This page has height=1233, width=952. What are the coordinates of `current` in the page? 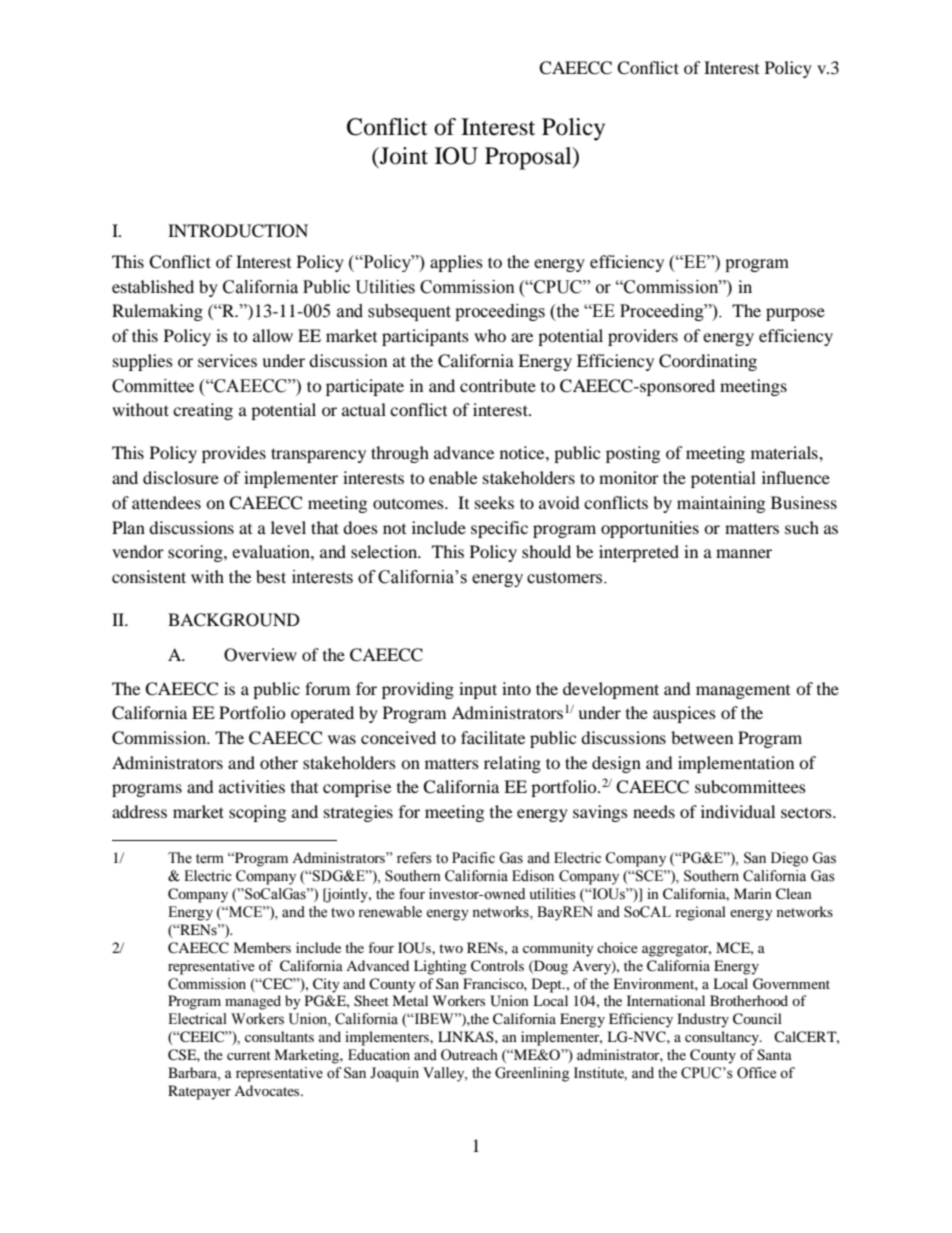 It's located at (249, 1055).
